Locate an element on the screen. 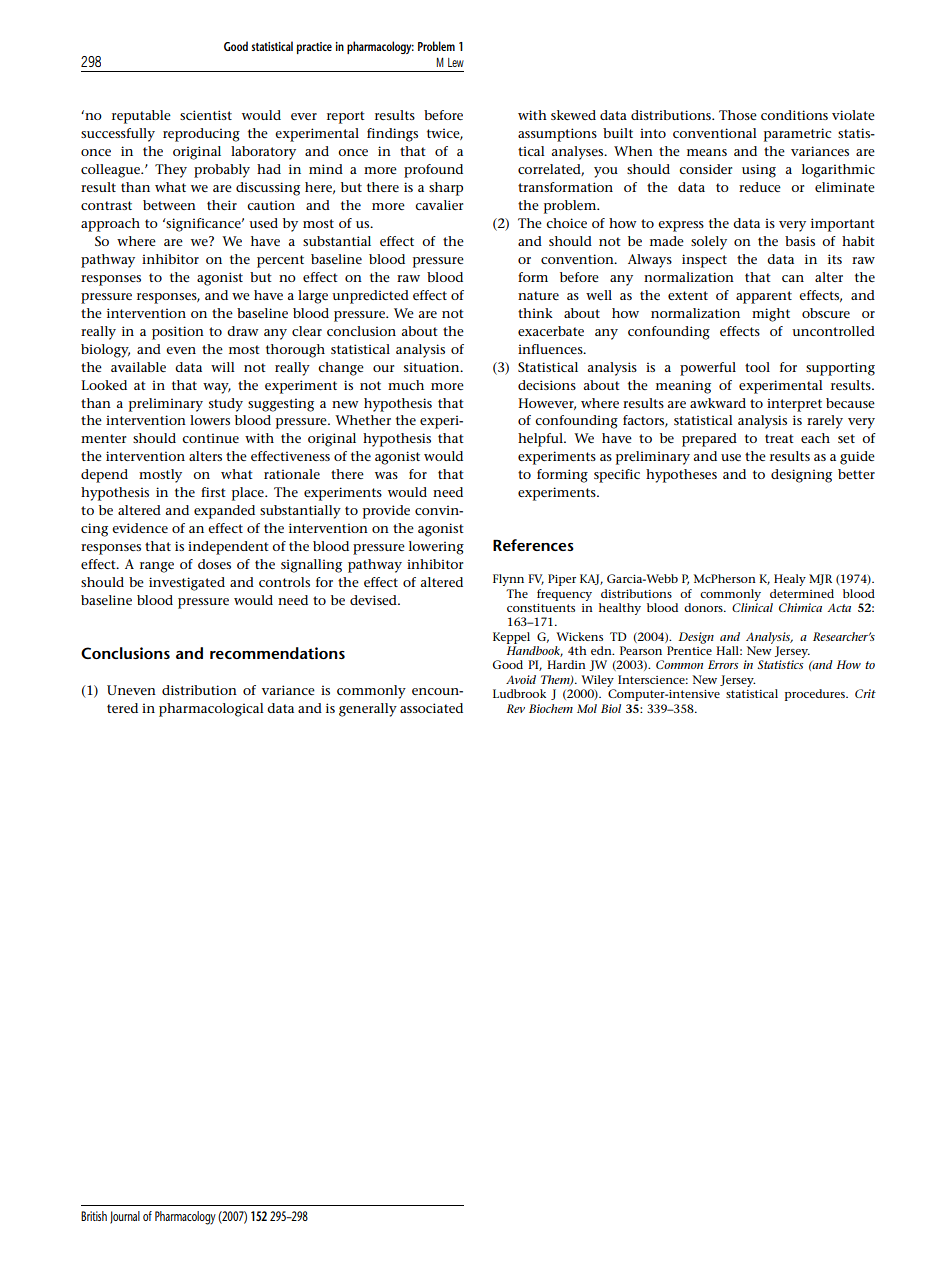 The height and width of the screenshot is (1271, 952). pharmacological is located at coordinates (211, 710).
